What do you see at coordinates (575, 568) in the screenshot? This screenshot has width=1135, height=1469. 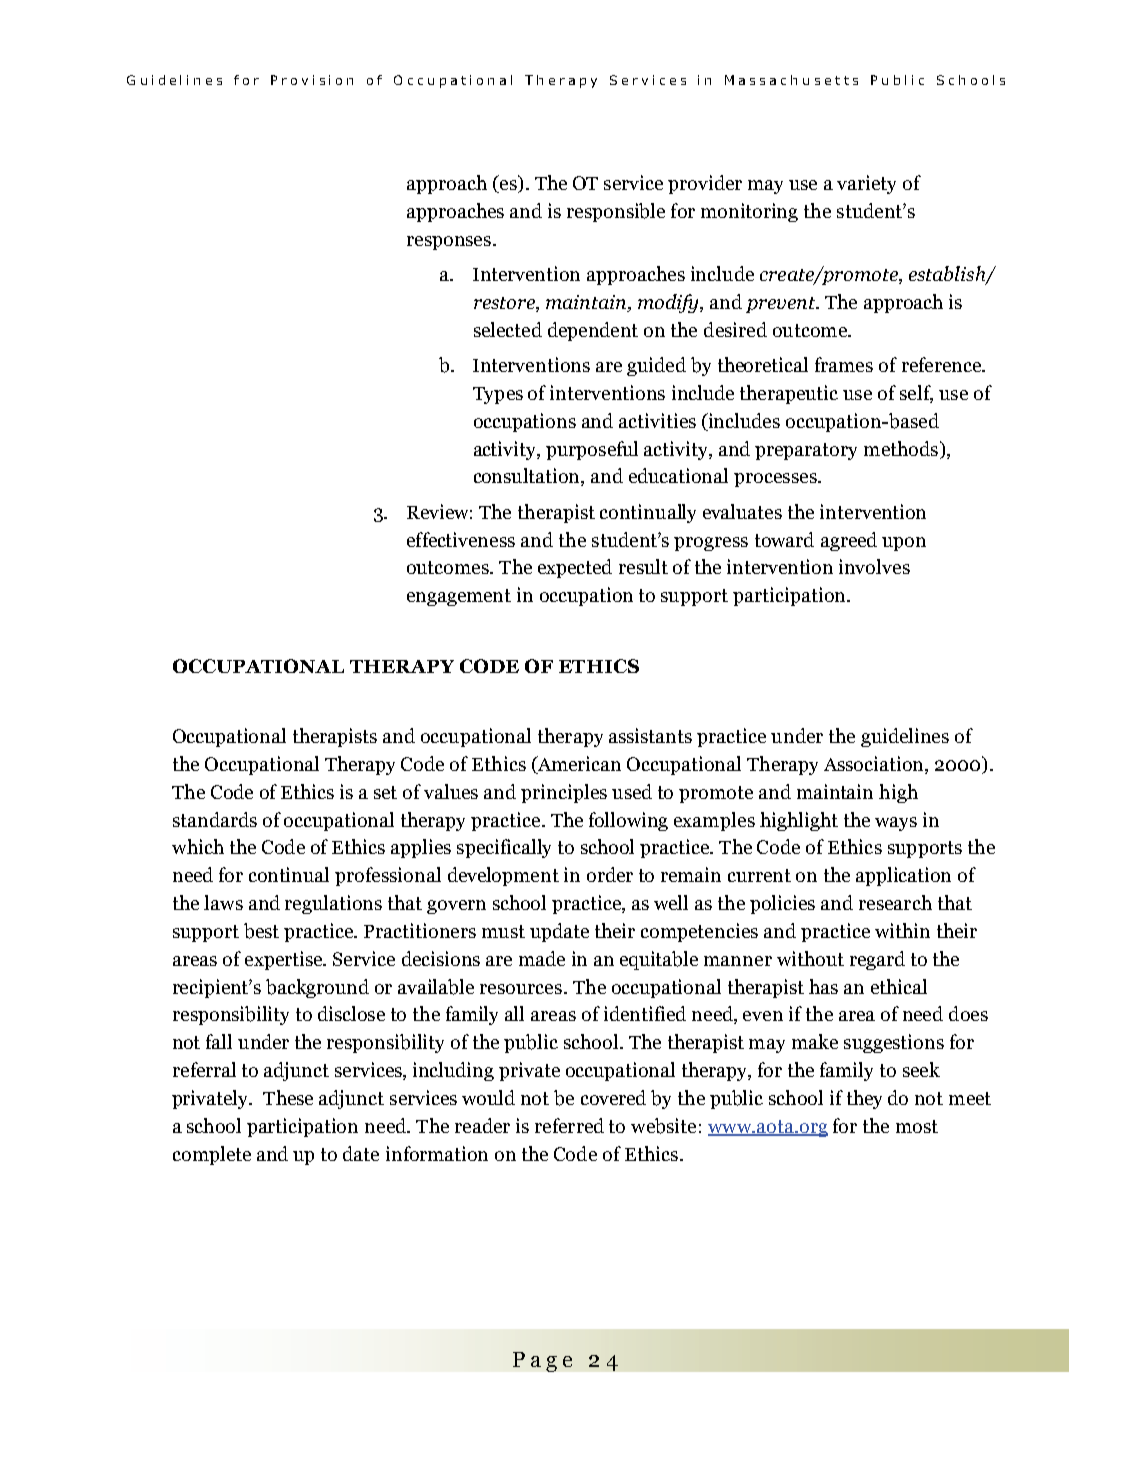 I see `expected` at bounding box center [575, 568].
